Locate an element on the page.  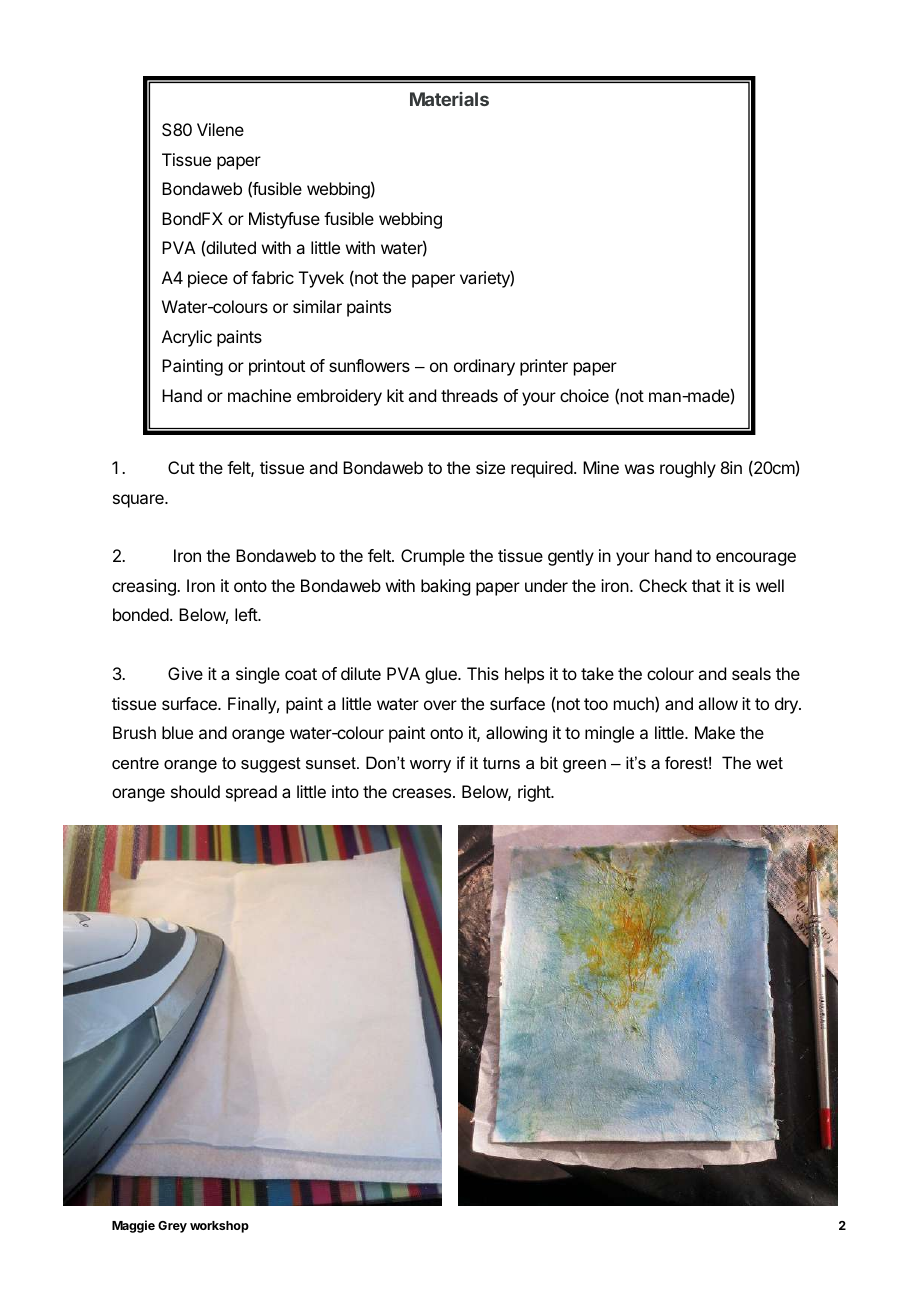
left is located at coordinates (247, 614).
